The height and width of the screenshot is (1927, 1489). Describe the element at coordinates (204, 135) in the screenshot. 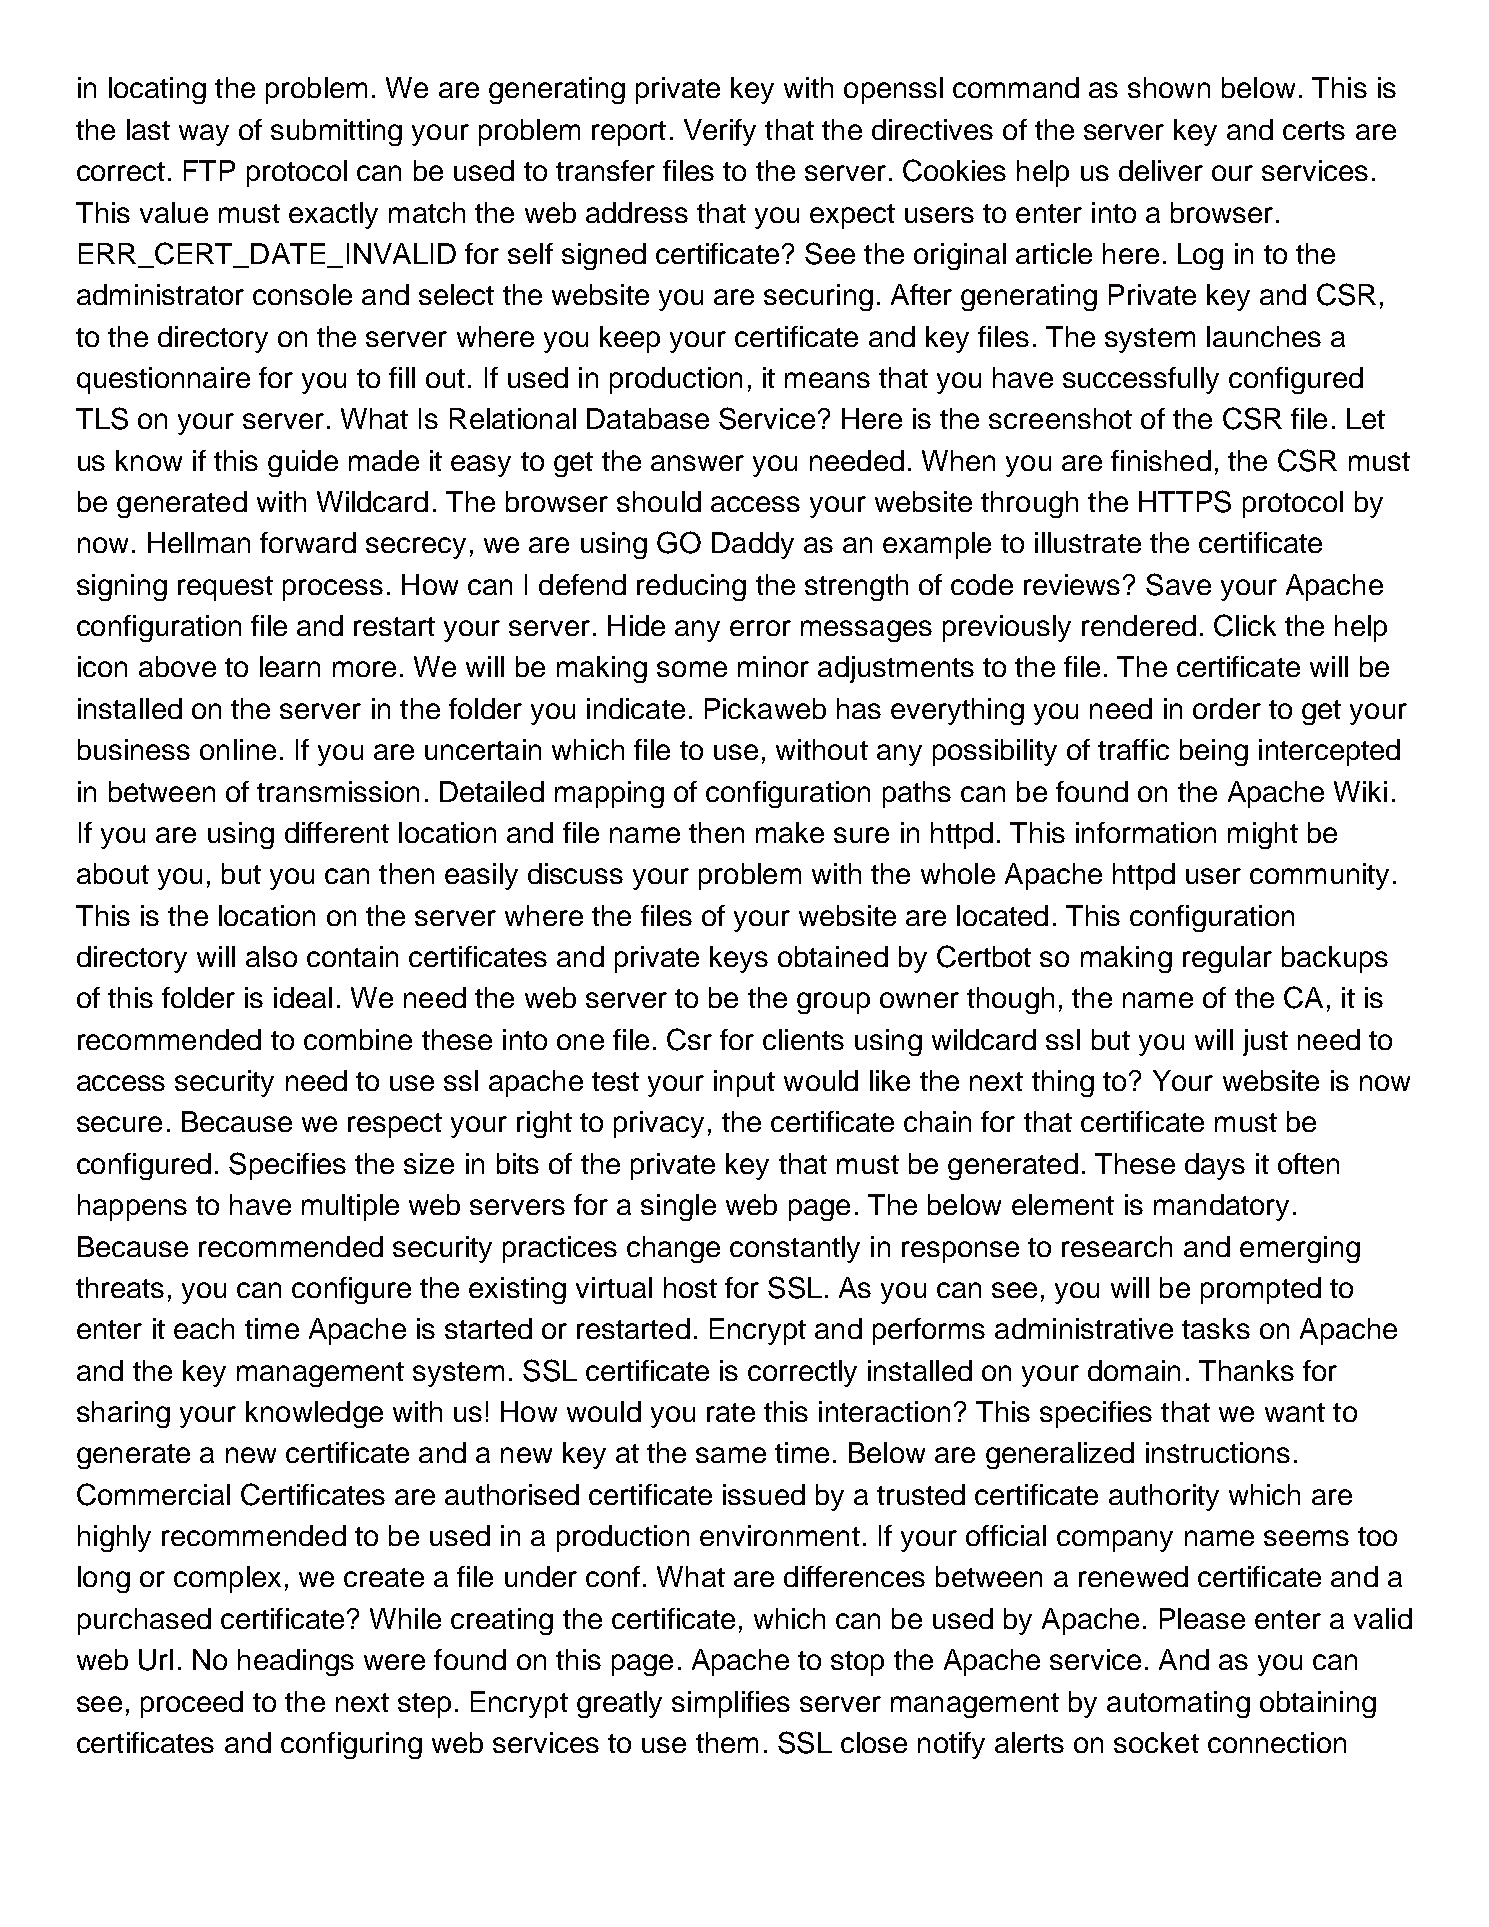

I see `way` at that location.
